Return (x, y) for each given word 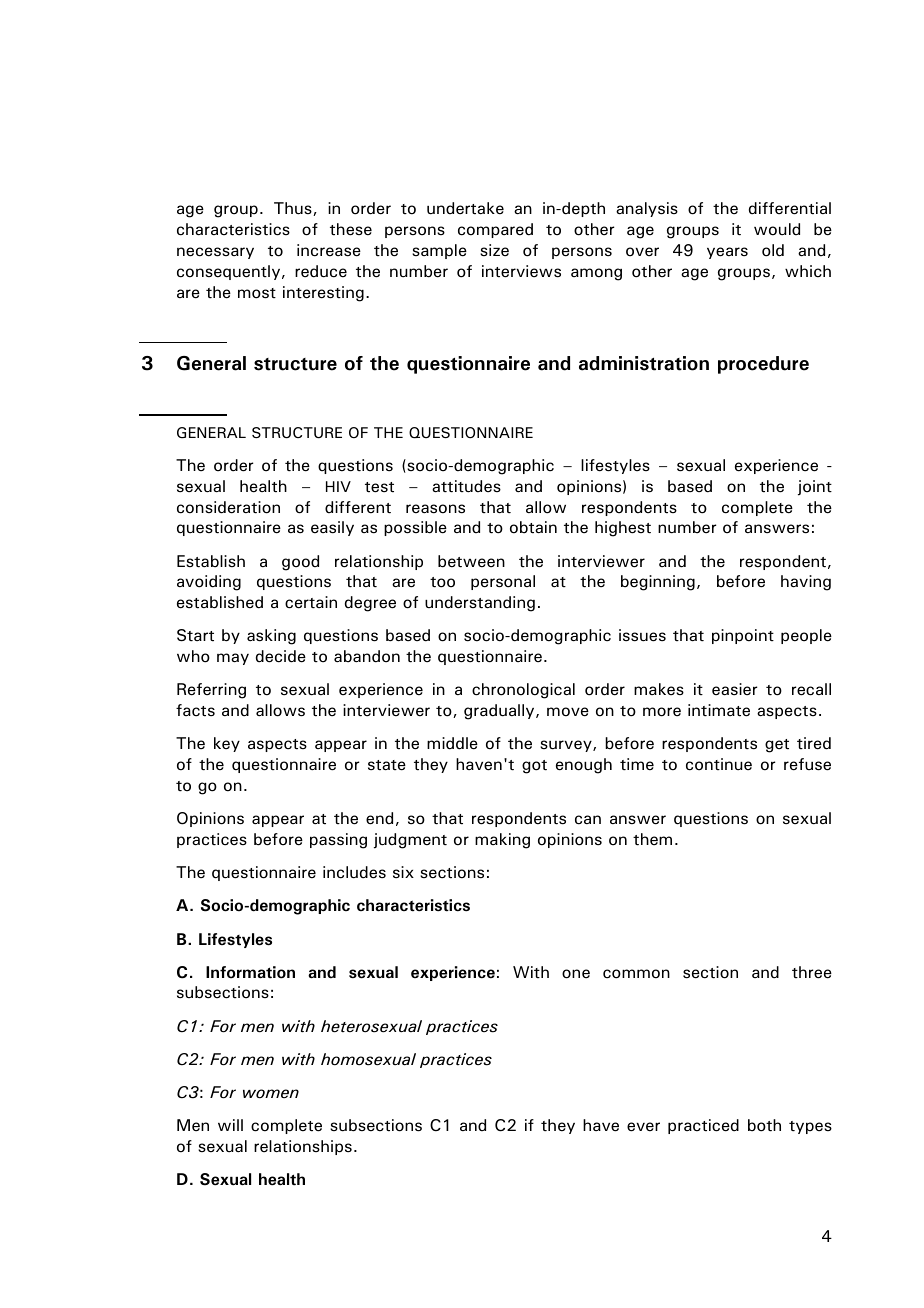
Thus (294, 209)
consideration (228, 507)
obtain (533, 527)
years (727, 253)
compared (495, 230)
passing (338, 841)
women (271, 1094)
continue (719, 764)
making (502, 841)
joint (815, 488)
